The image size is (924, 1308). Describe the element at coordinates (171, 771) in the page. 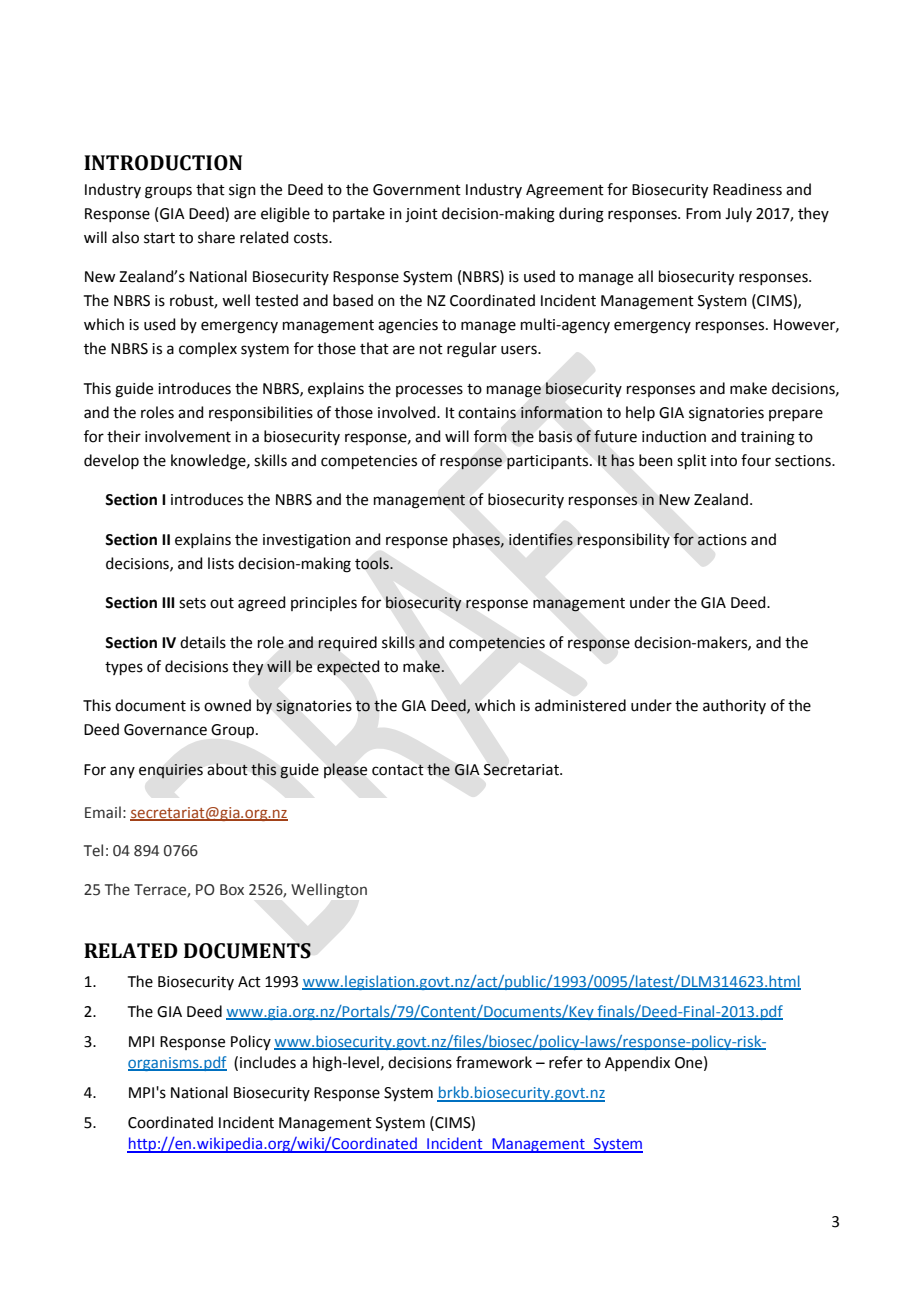

I see `enquiries` at that location.
